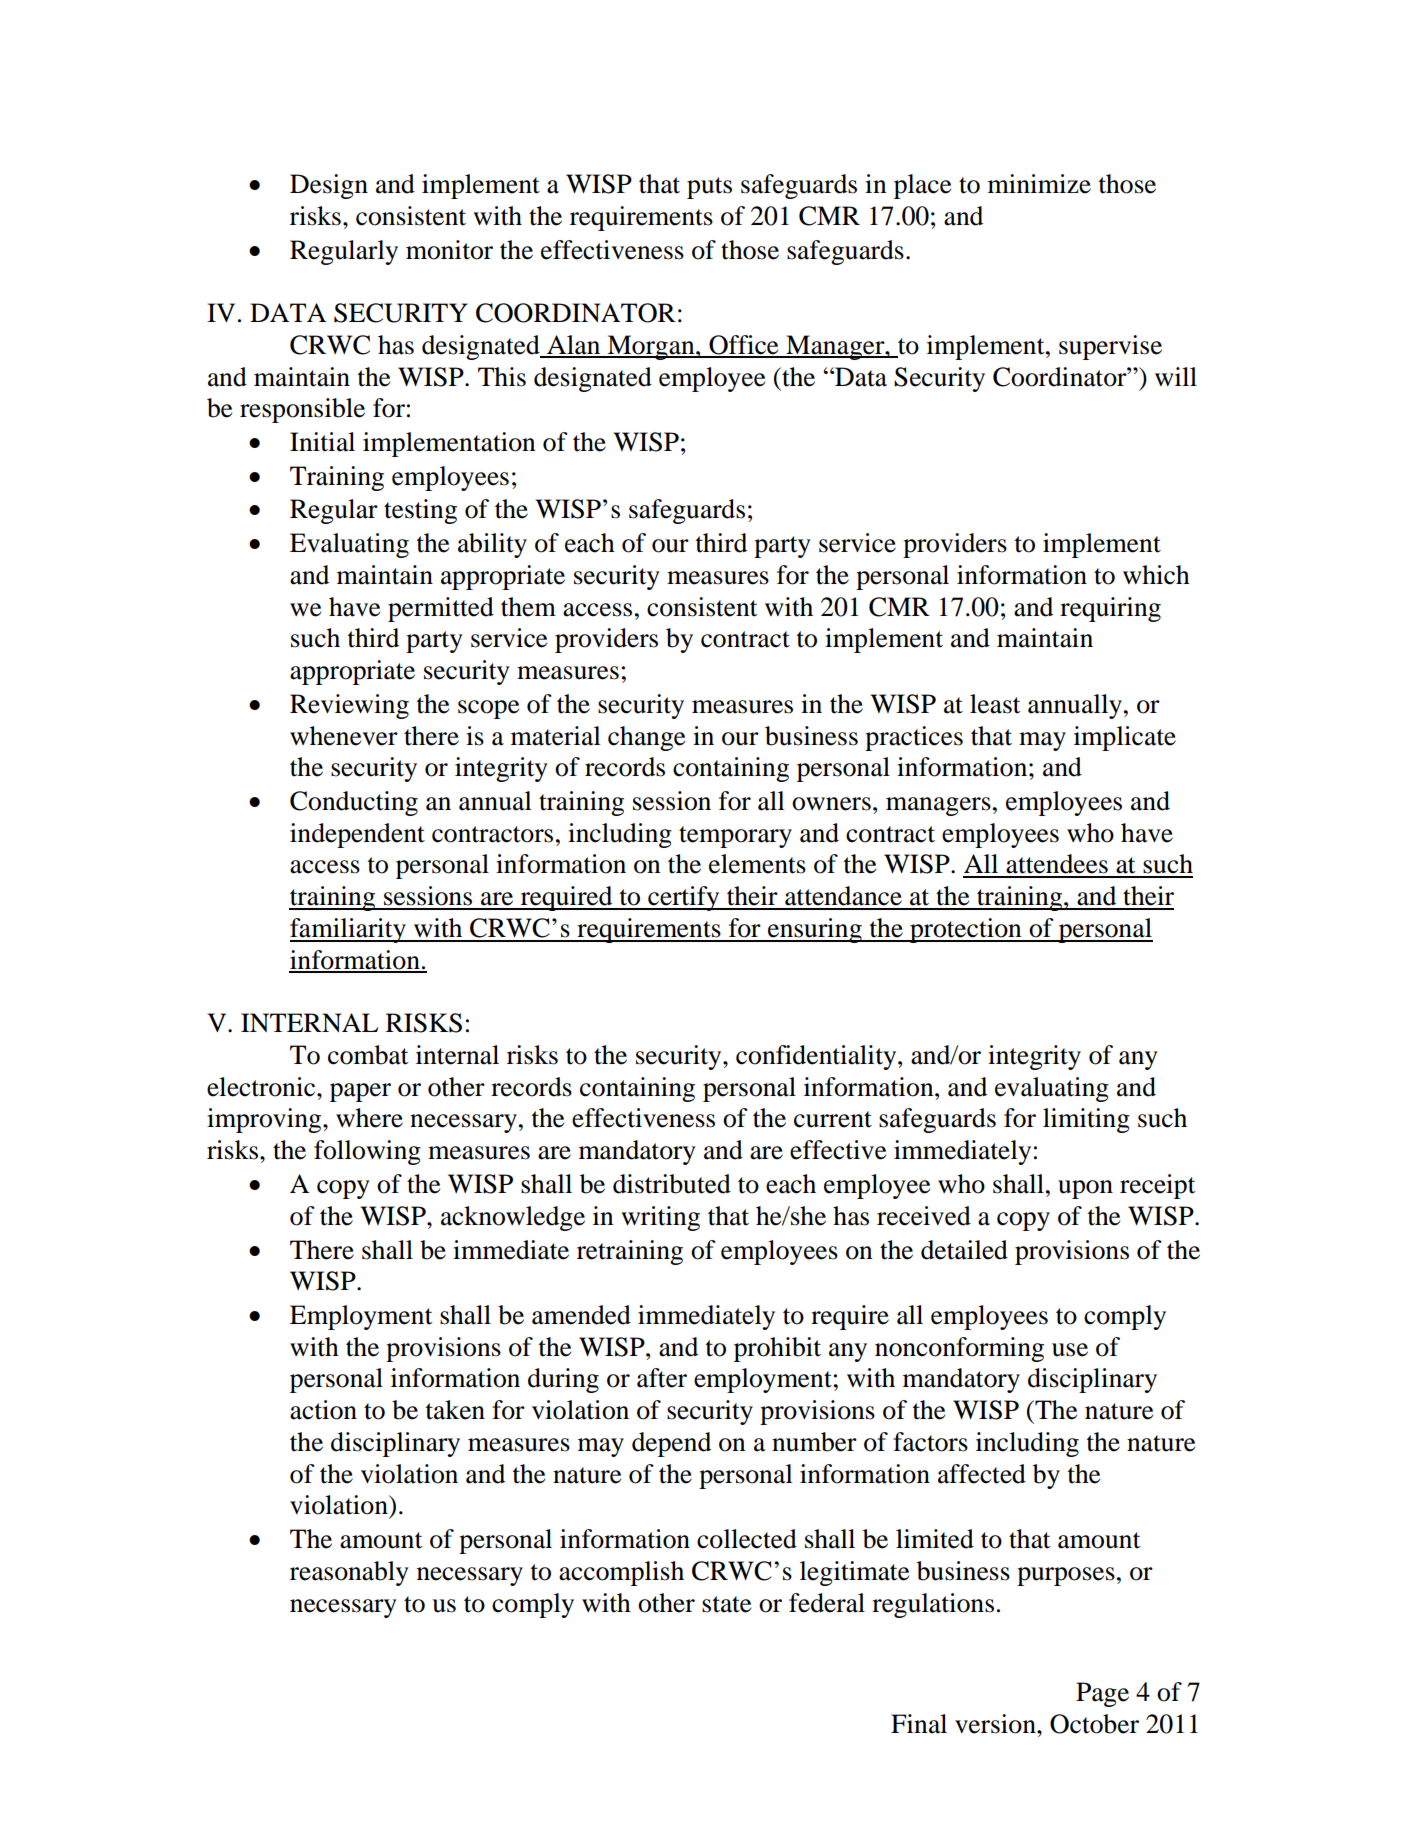 Image resolution: width=1408 pixels, height=1822 pixels. What do you see at coordinates (323, 1410) in the screenshot?
I see `action` at bounding box center [323, 1410].
